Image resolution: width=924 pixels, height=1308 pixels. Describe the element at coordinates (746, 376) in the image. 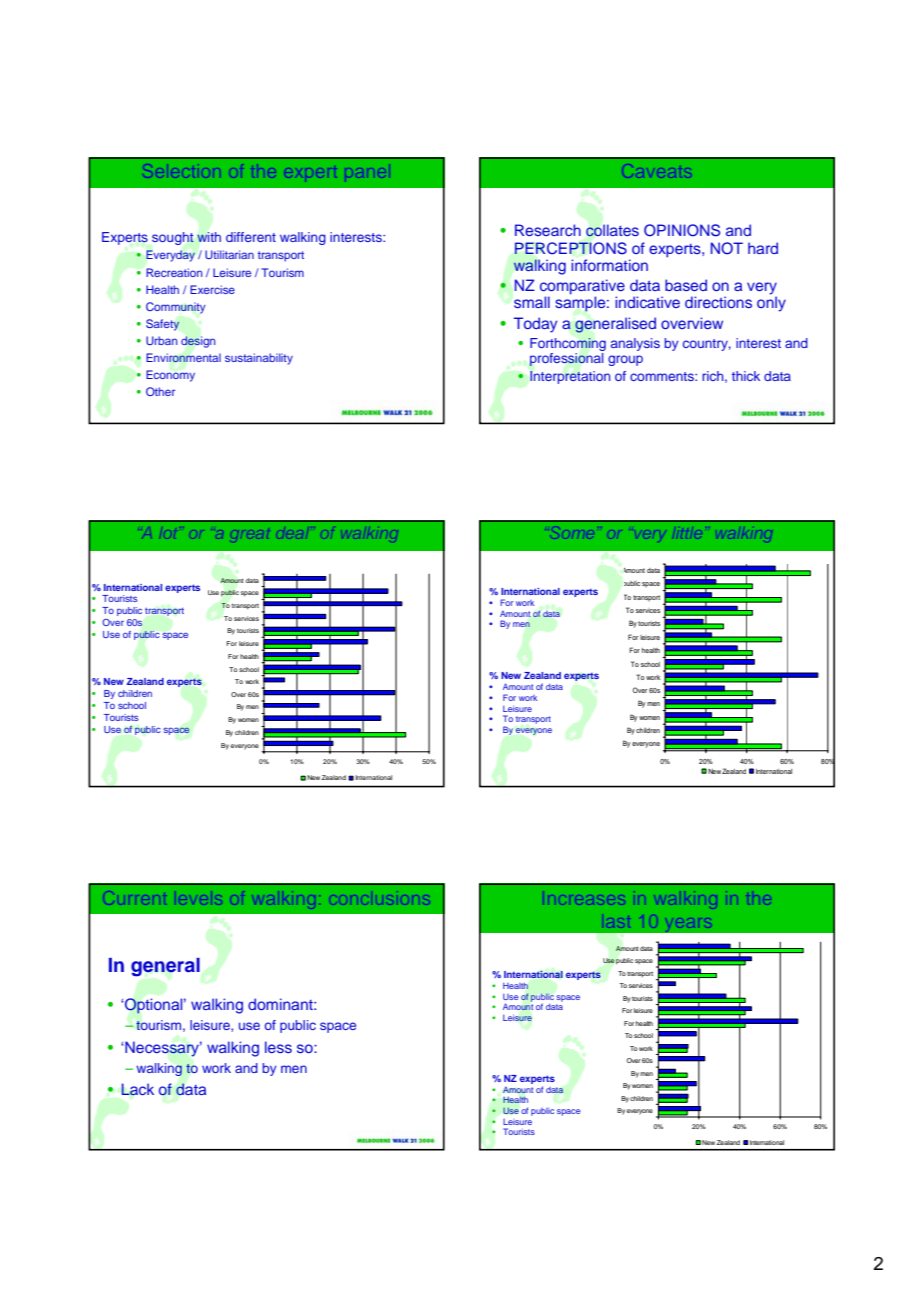

I see `thick` at that location.
